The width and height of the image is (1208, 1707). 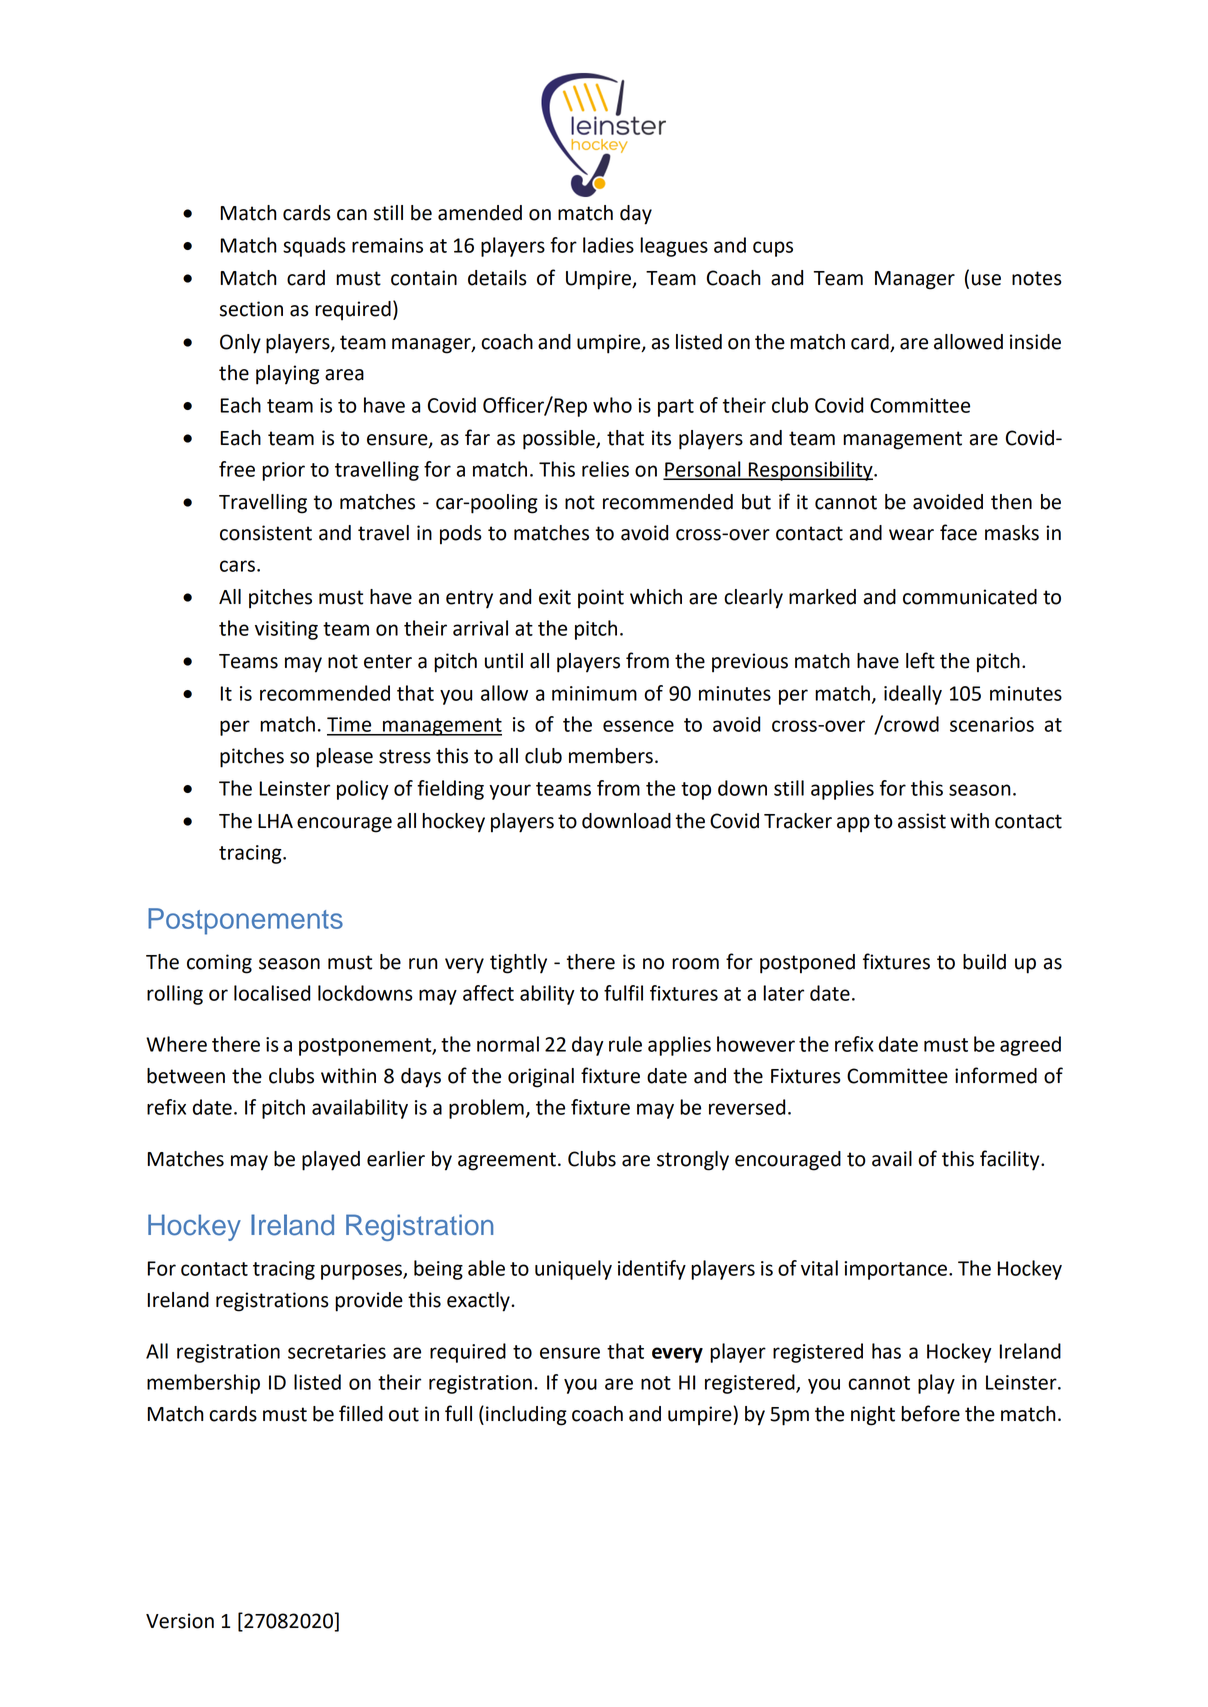 I want to click on strongly, so click(x=693, y=1161).
